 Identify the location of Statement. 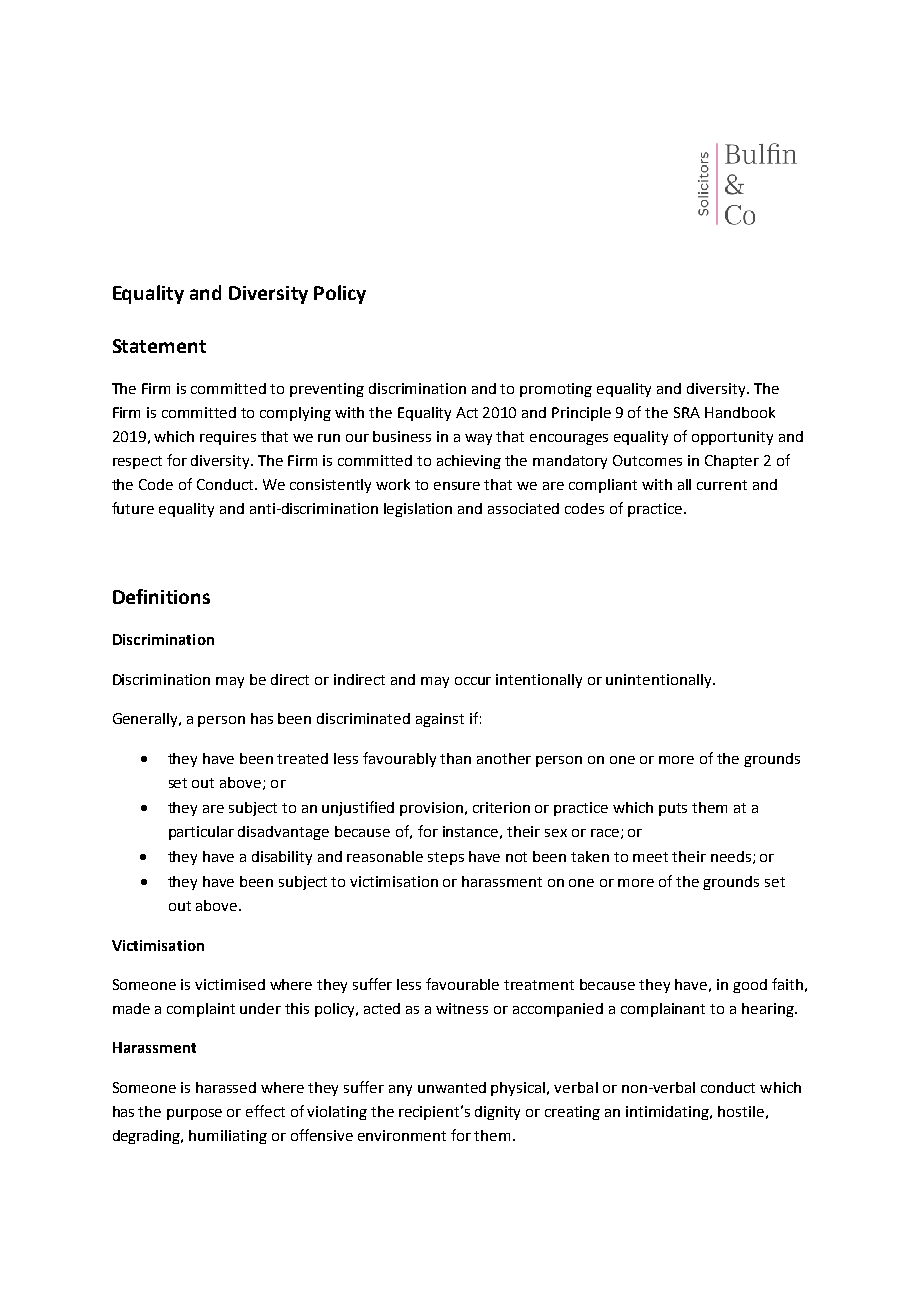
(159, 346).
